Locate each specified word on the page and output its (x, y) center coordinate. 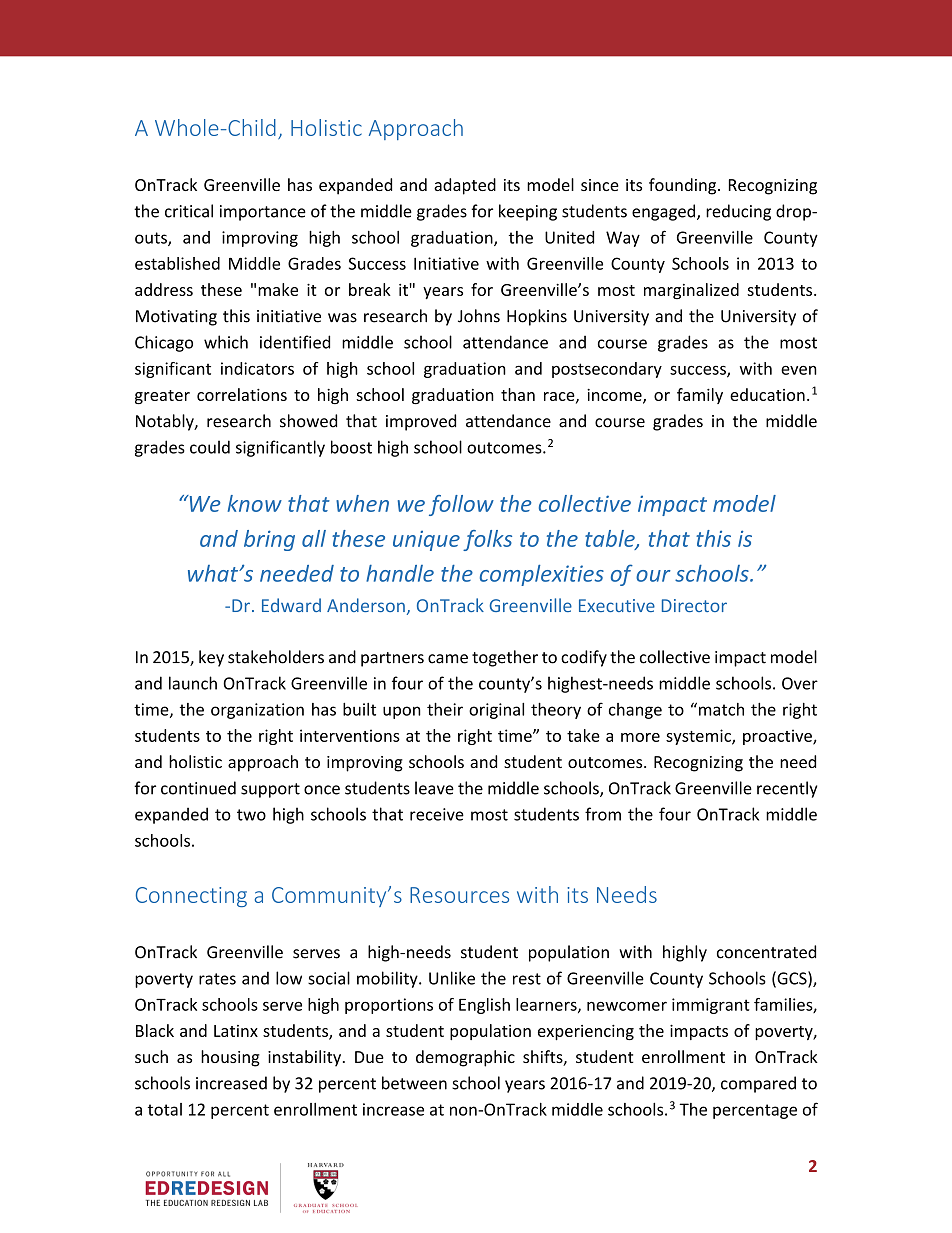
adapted (465, 186)
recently (787, 789)
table (611, 539)
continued (198, 788)
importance (263, 213)
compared (758, 1084)
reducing (738, 212)
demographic (465, 1058)
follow (461, 505)
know (255, 503)
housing (230, 1058)
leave (434, 788)
